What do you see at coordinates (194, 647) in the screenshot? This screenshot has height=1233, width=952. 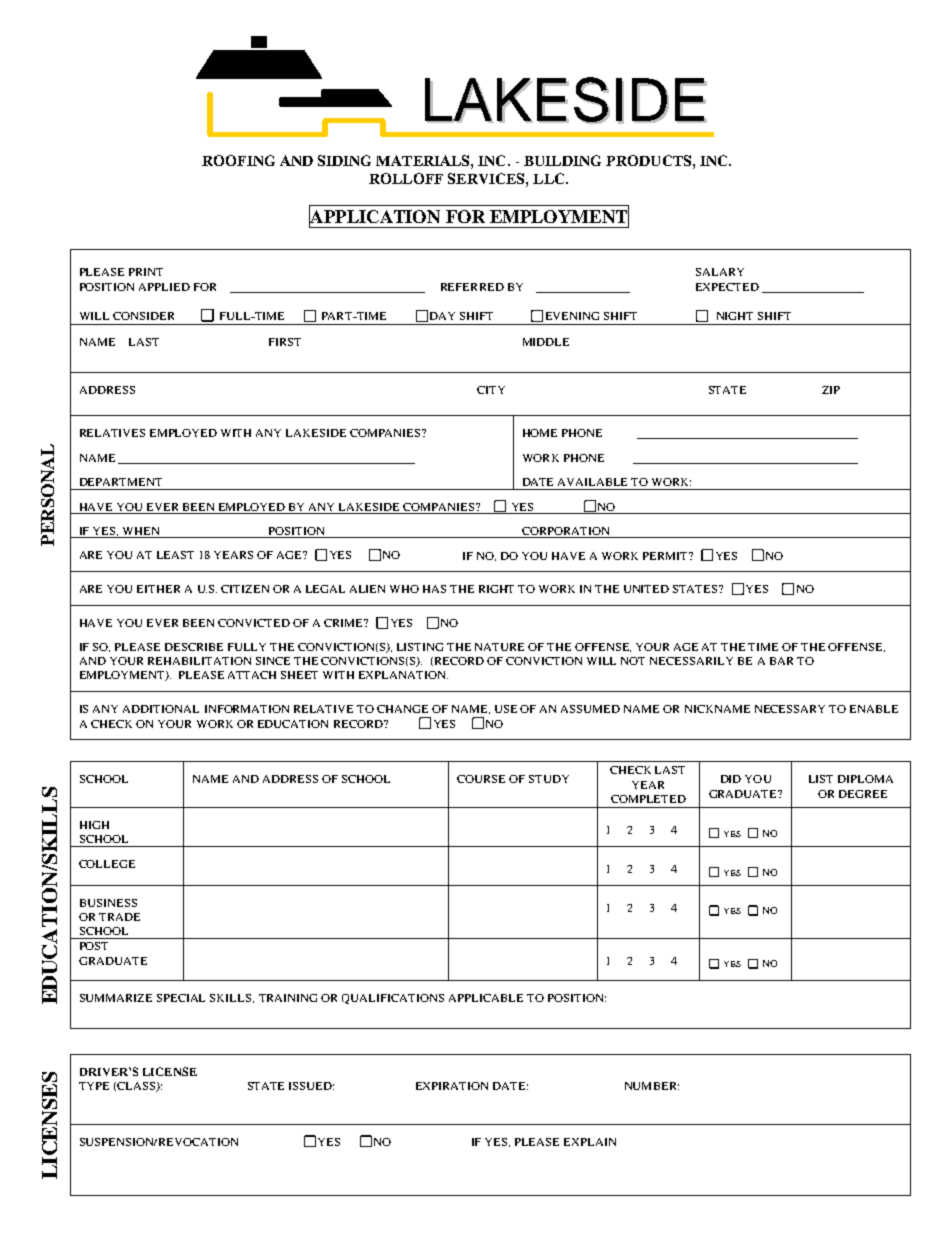 I see `DESCRIBE` at bounding box center [194, 647].
